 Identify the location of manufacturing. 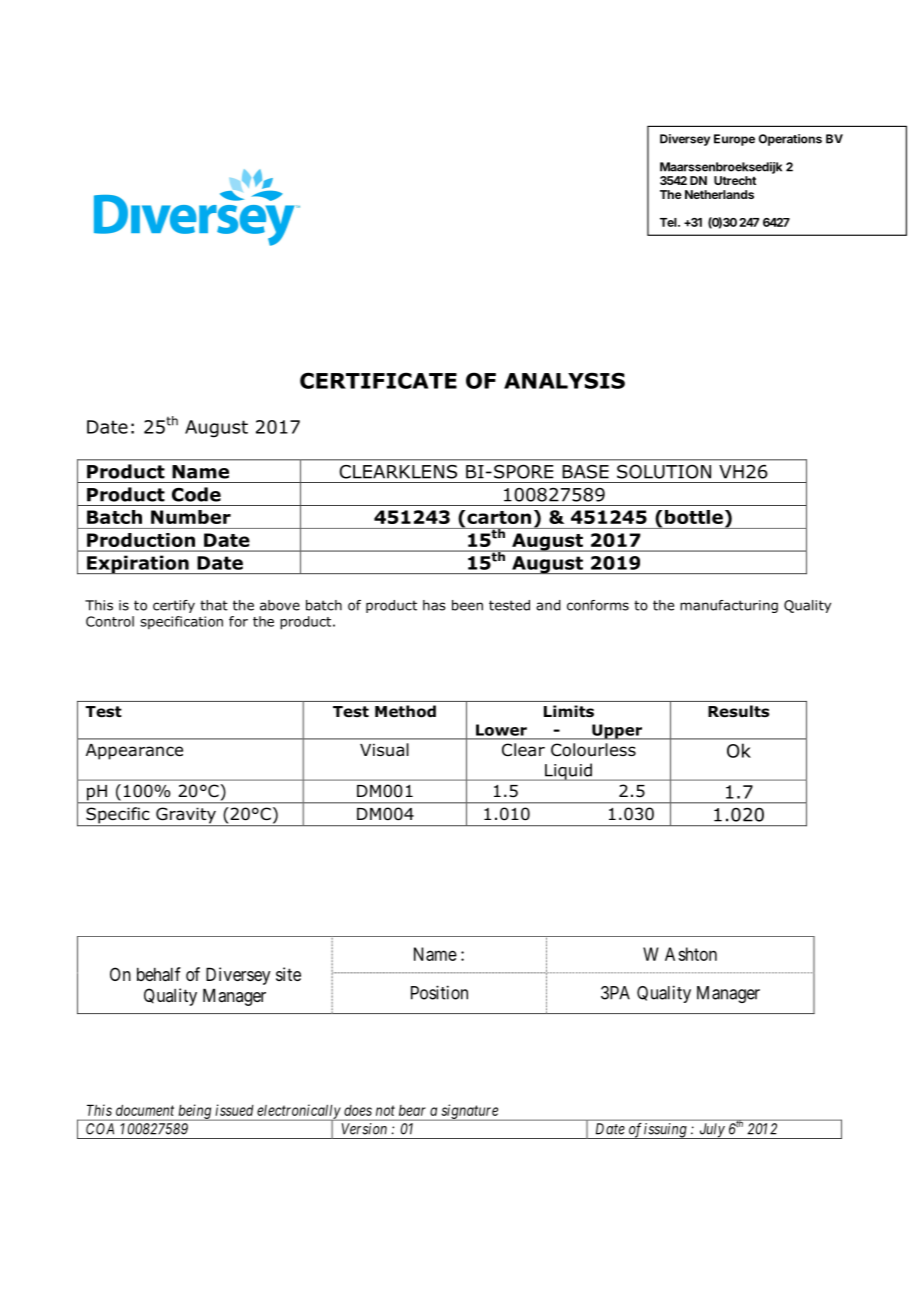
(729, 606).
